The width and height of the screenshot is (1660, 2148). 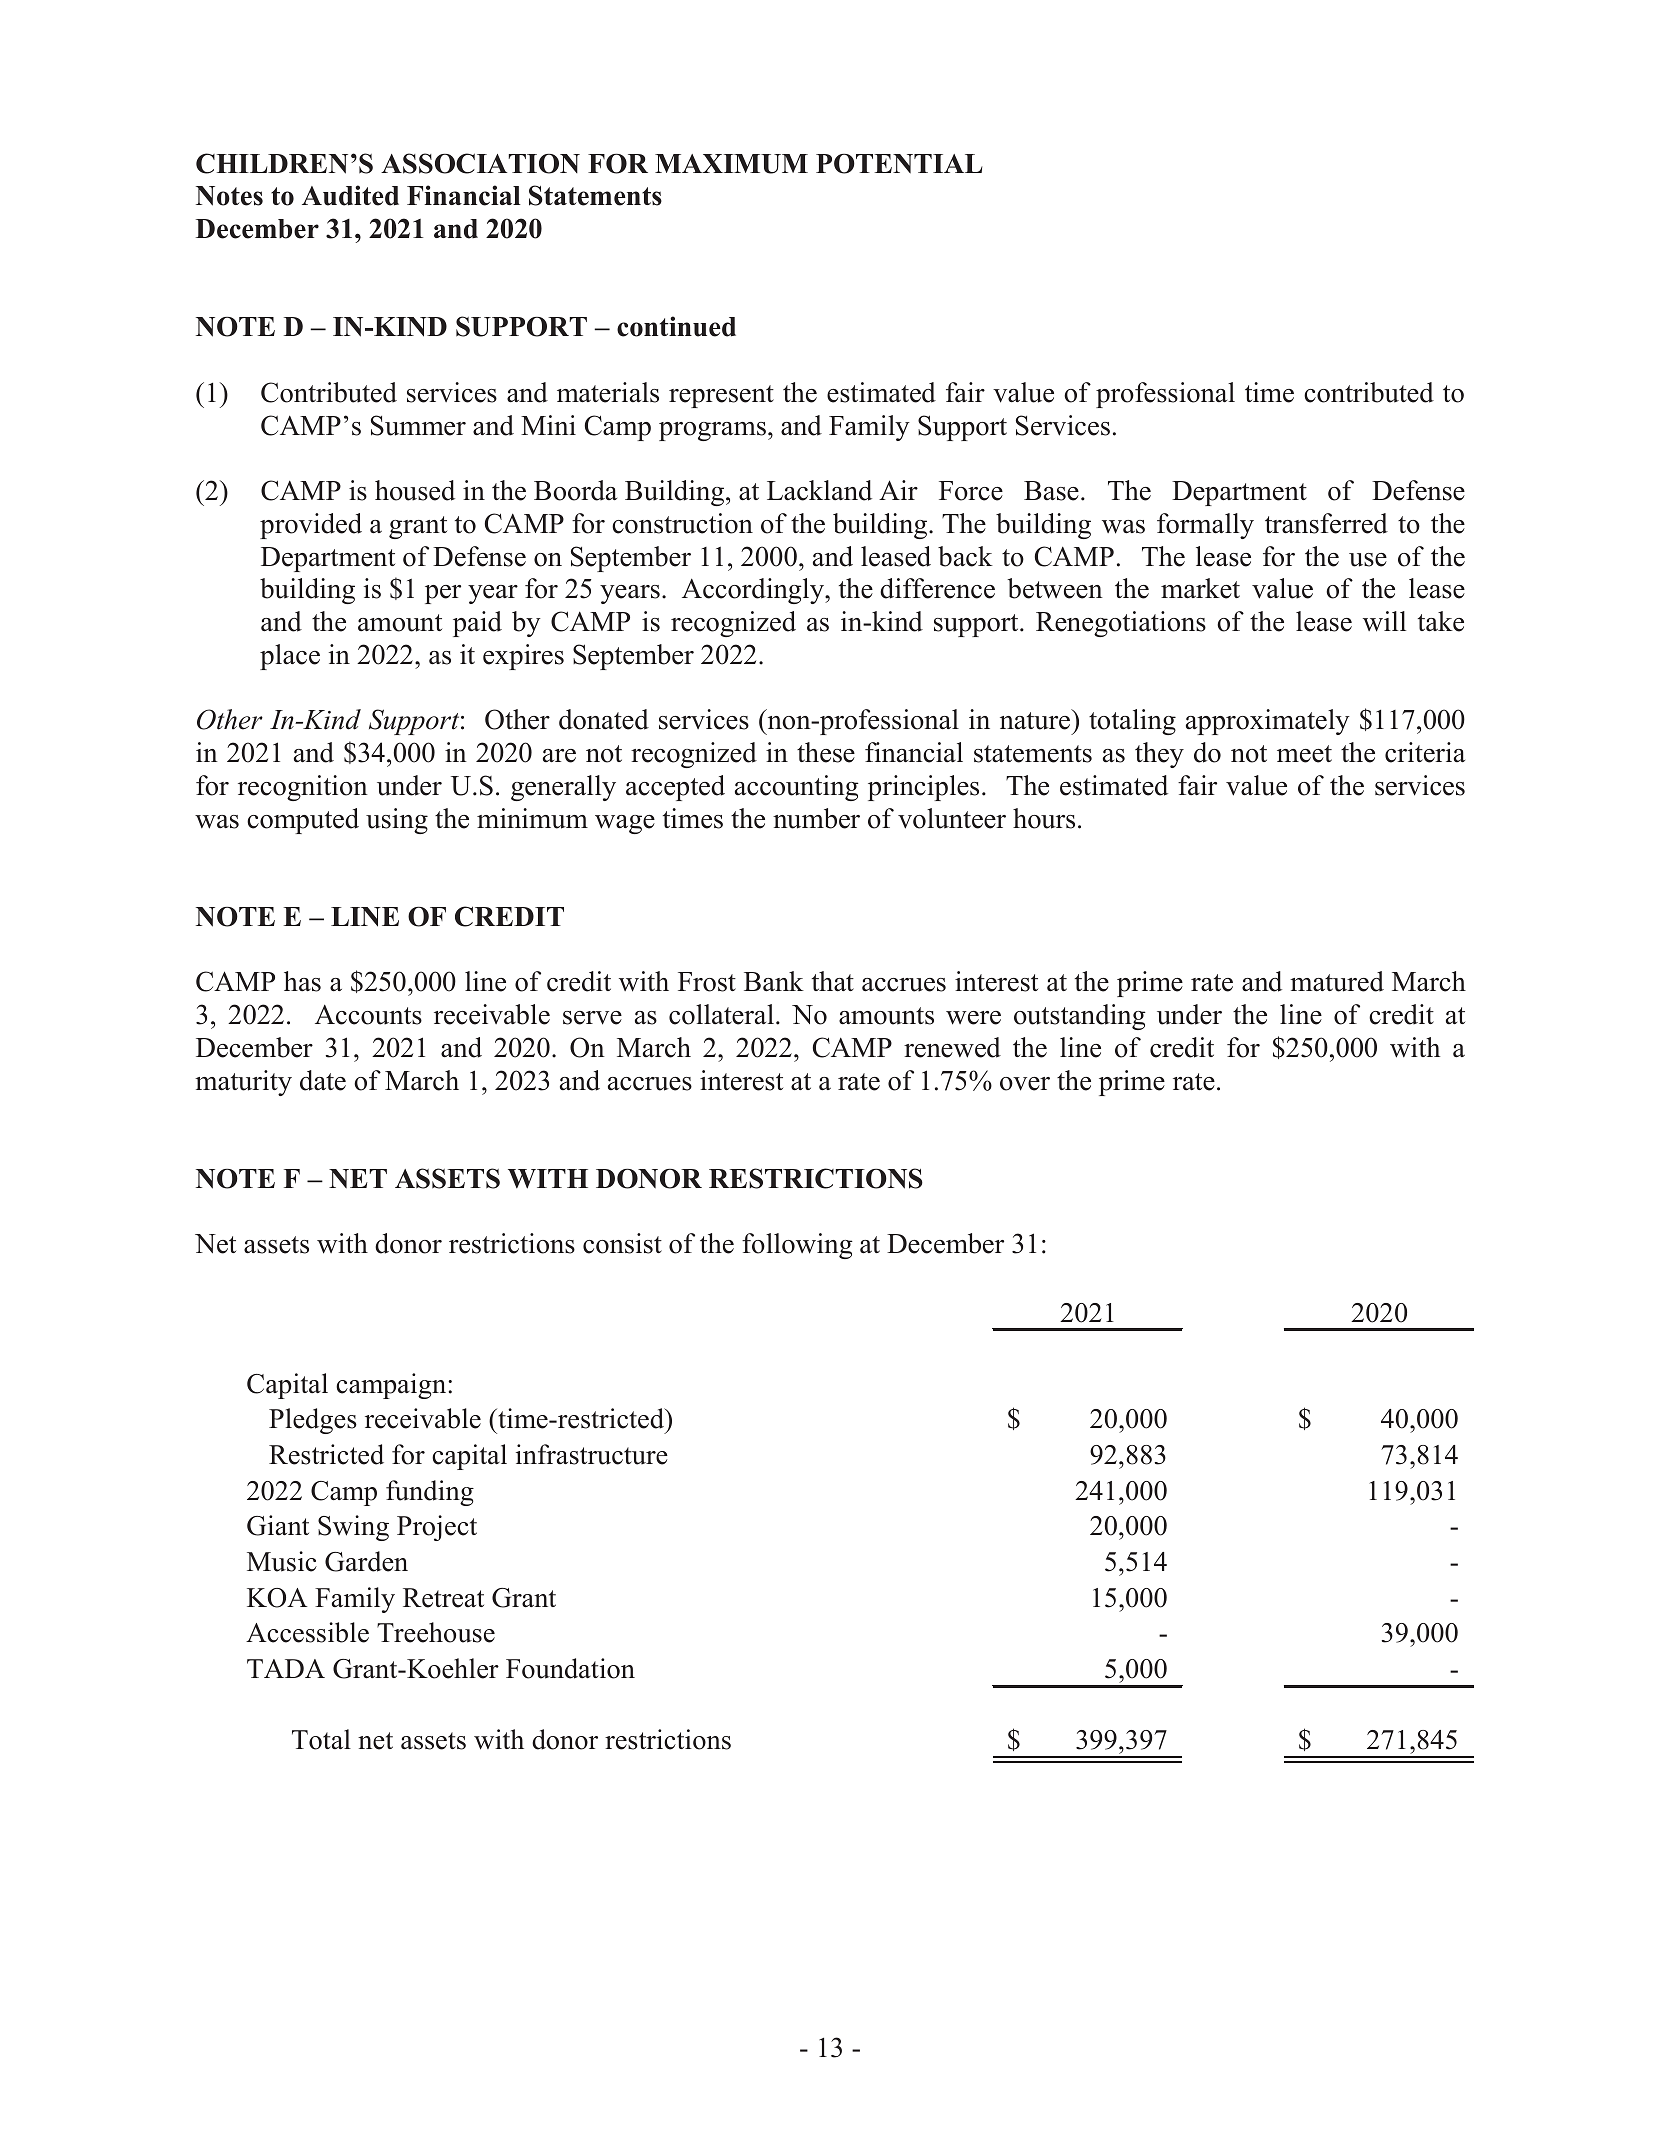 I want to click on transferred, so click(x=1326, y=523).
